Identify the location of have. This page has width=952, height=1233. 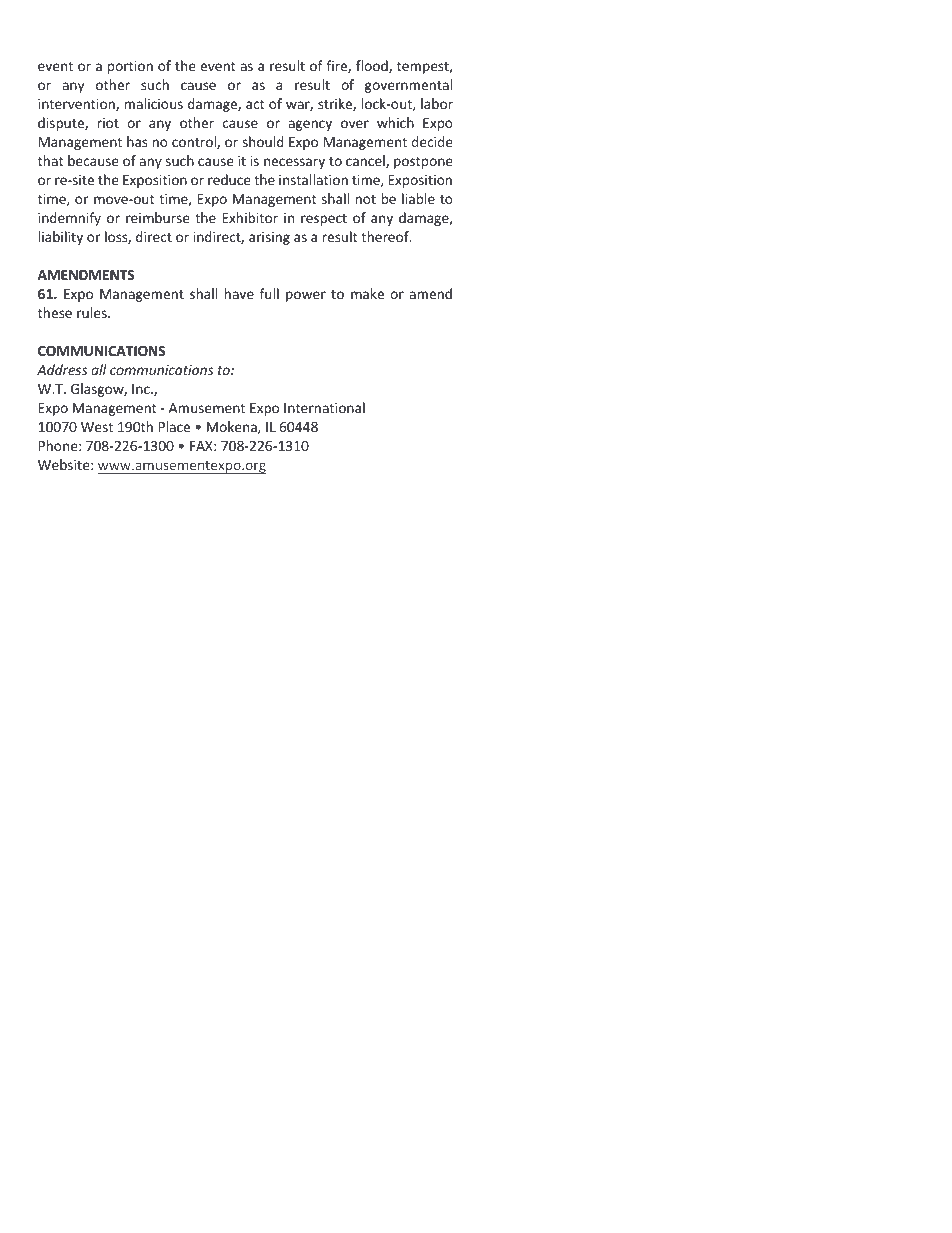
(239, 293).
